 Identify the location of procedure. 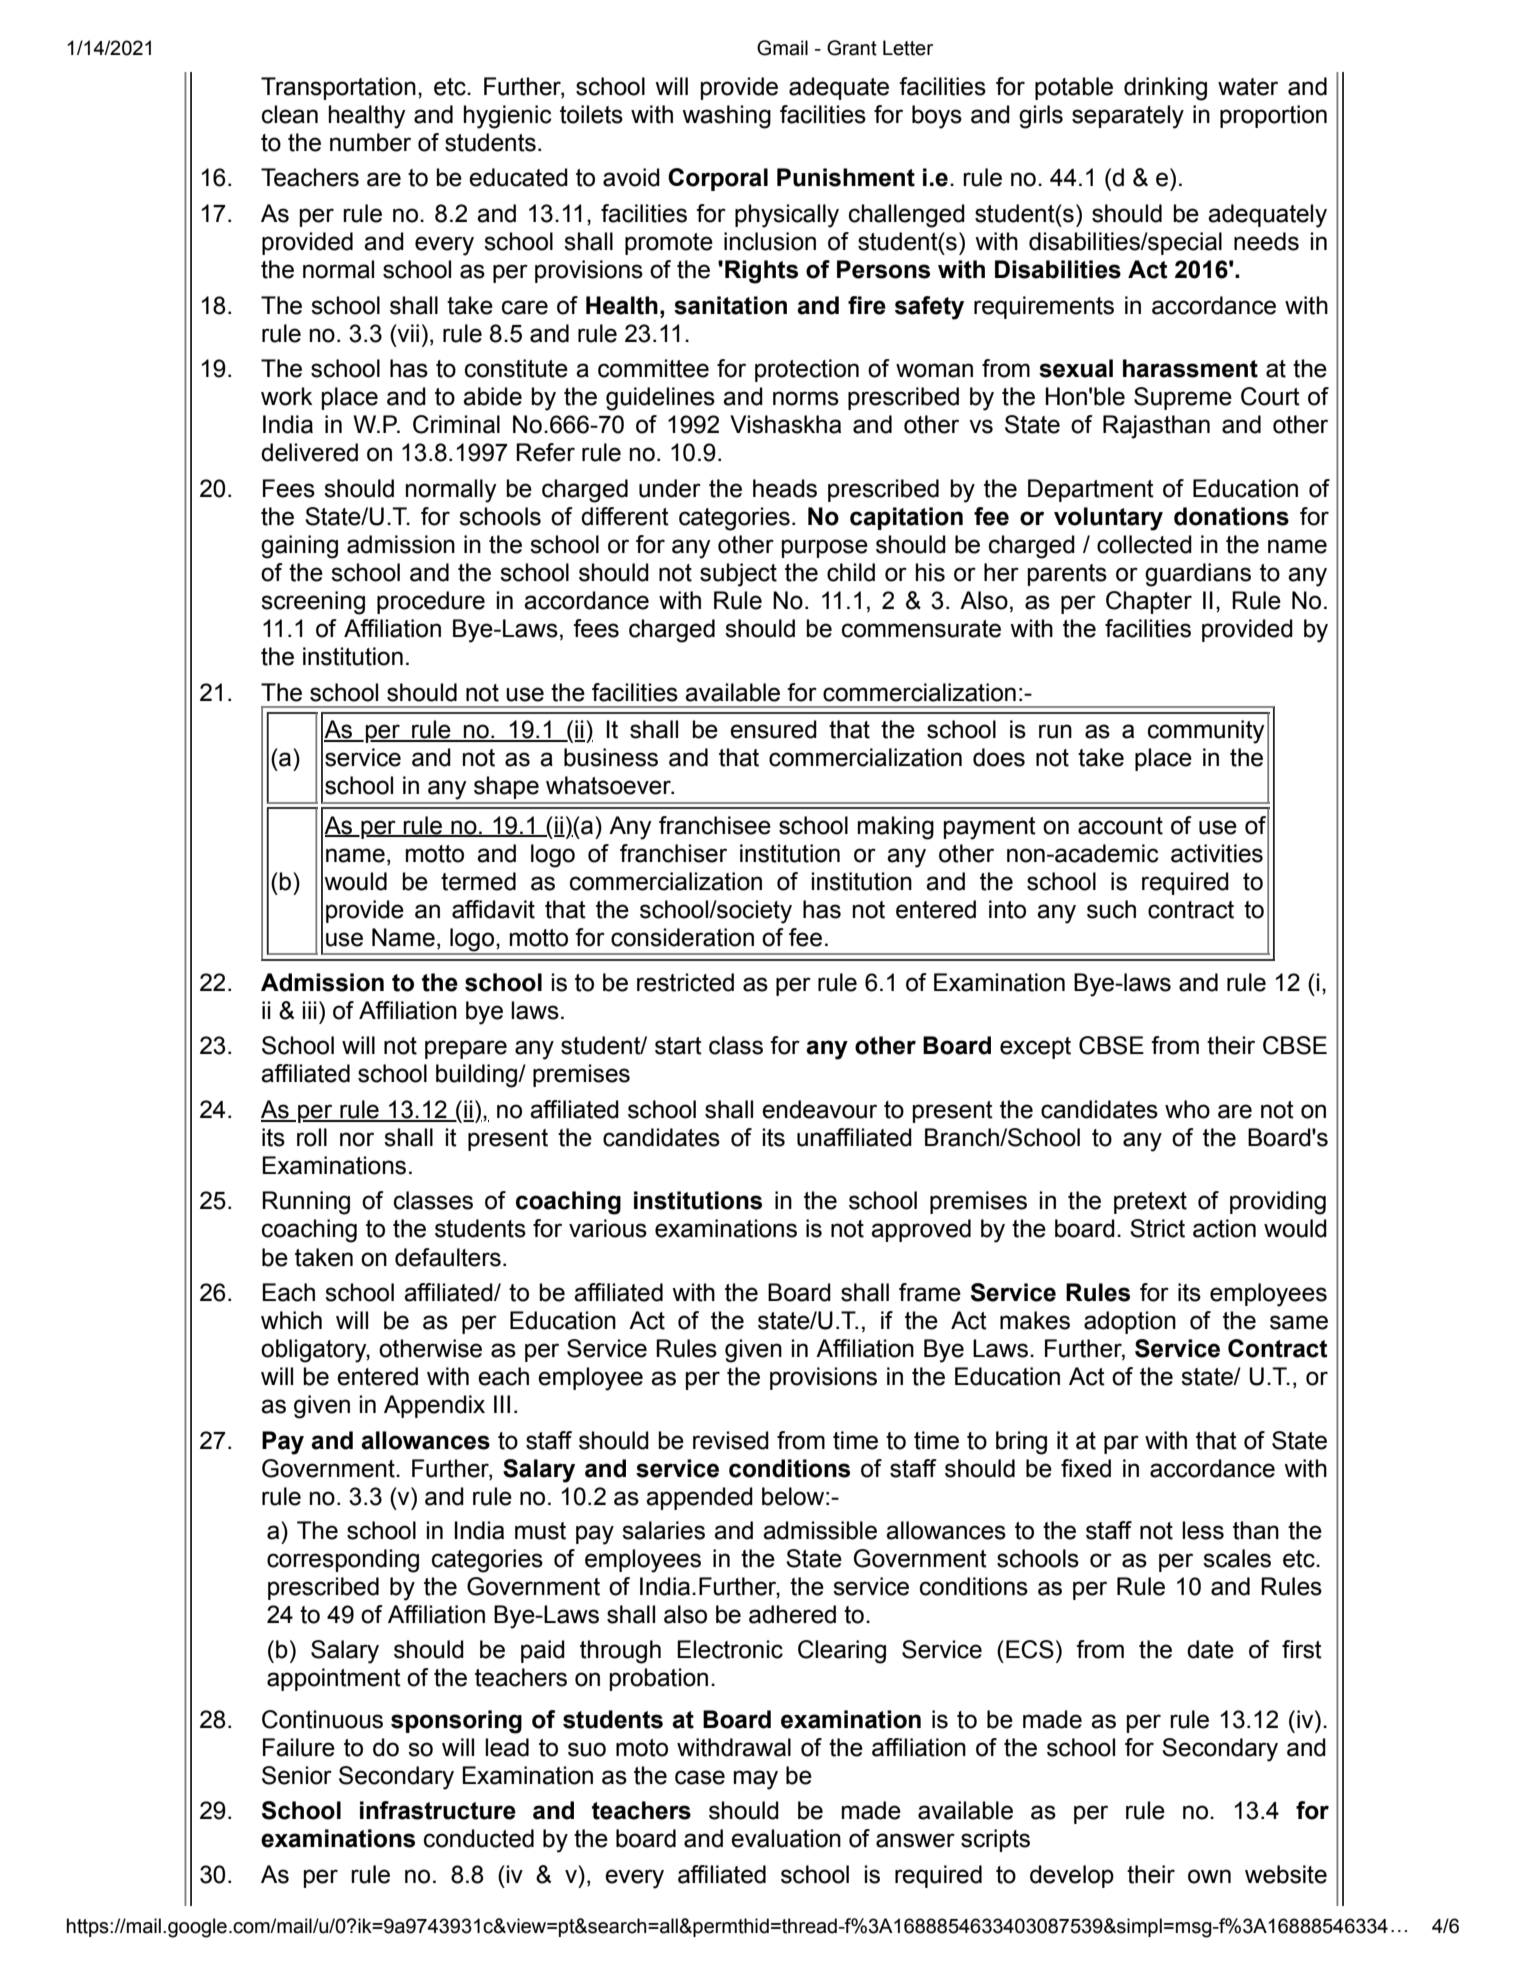
(431, 602).
